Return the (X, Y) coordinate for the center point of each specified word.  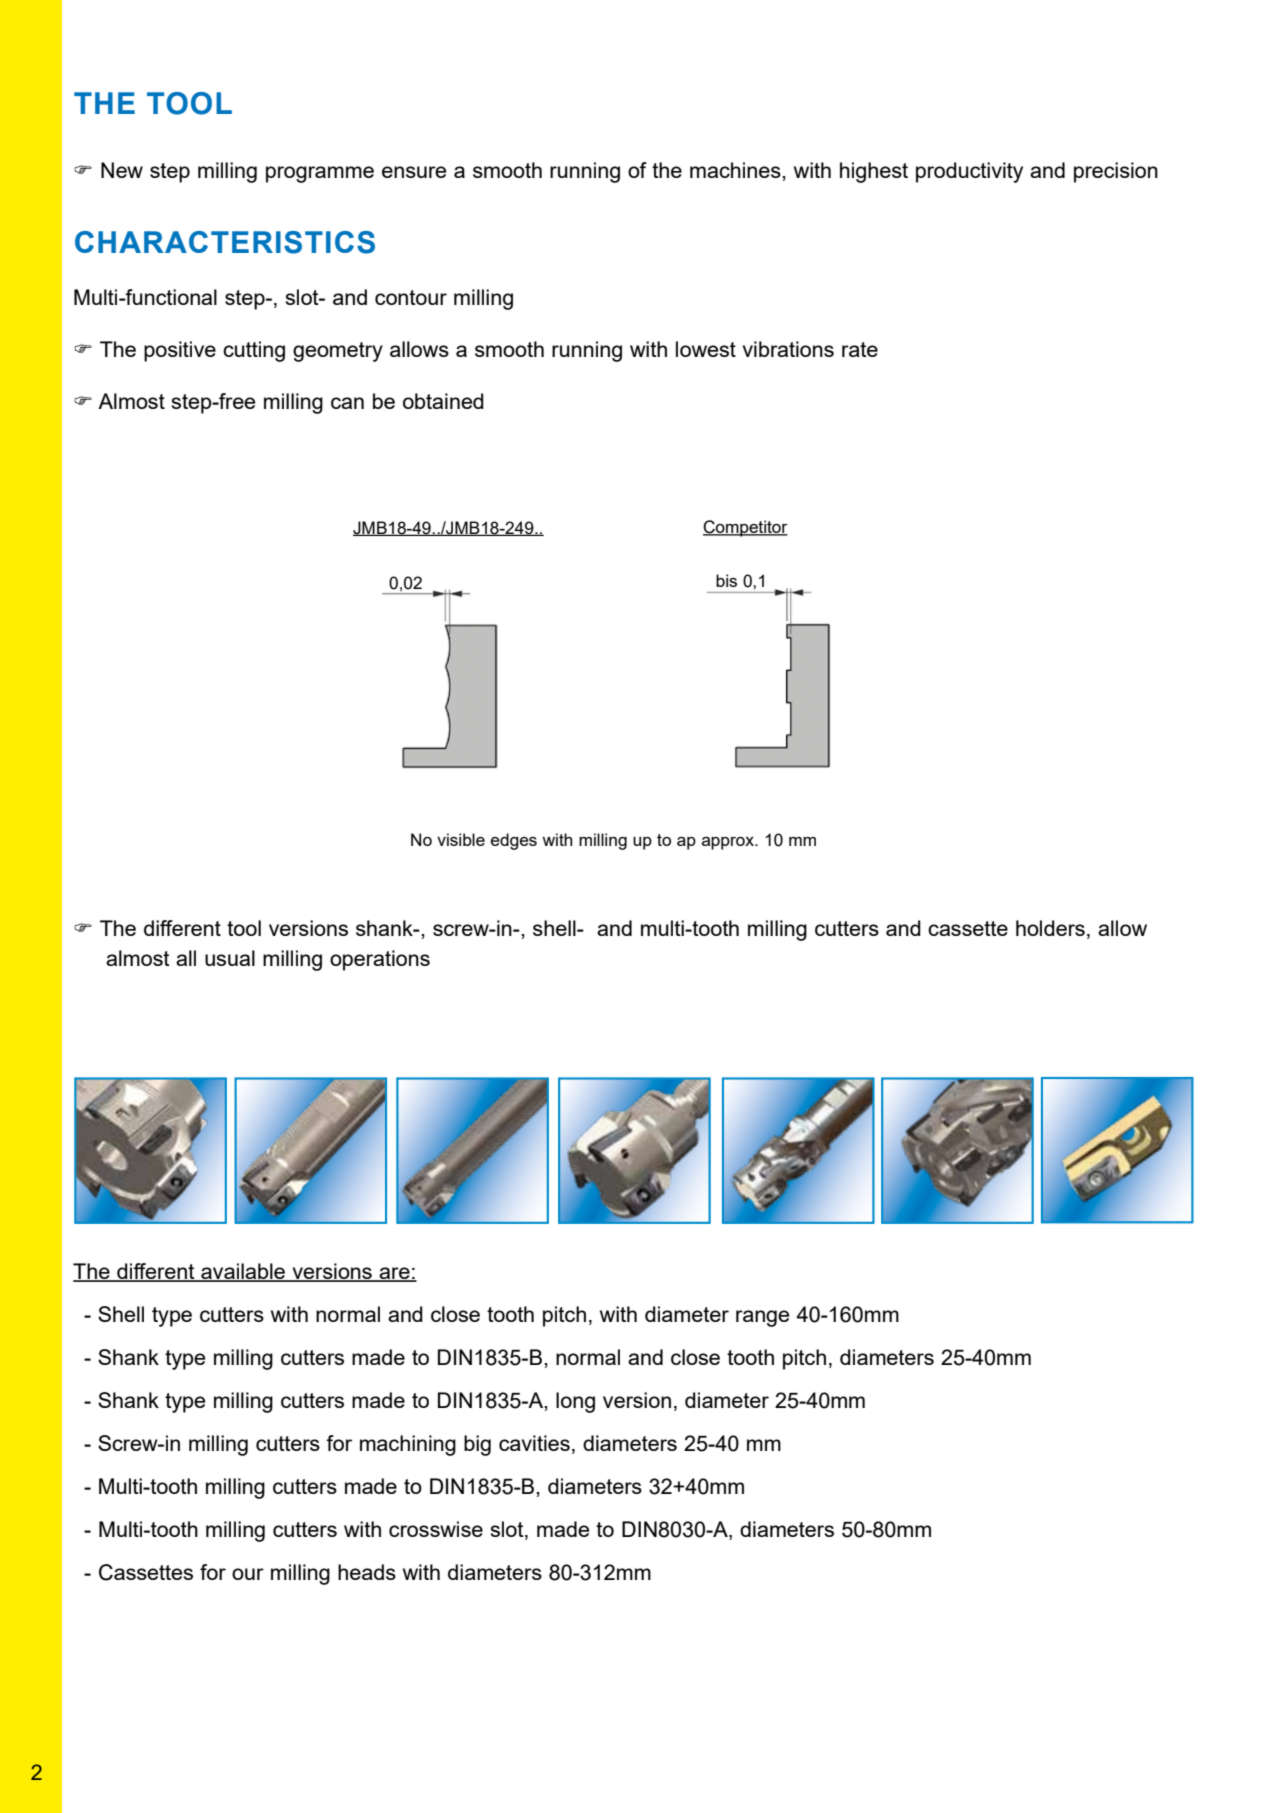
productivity (969, 172)
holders (1050, 928)
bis (726, 580)
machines (736, 170)
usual (230, 958)
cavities (534, 1443)
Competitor (745, 528)
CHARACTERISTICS (225, 242)
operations (380, 960)
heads (367, 1572)
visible (461, 839)
